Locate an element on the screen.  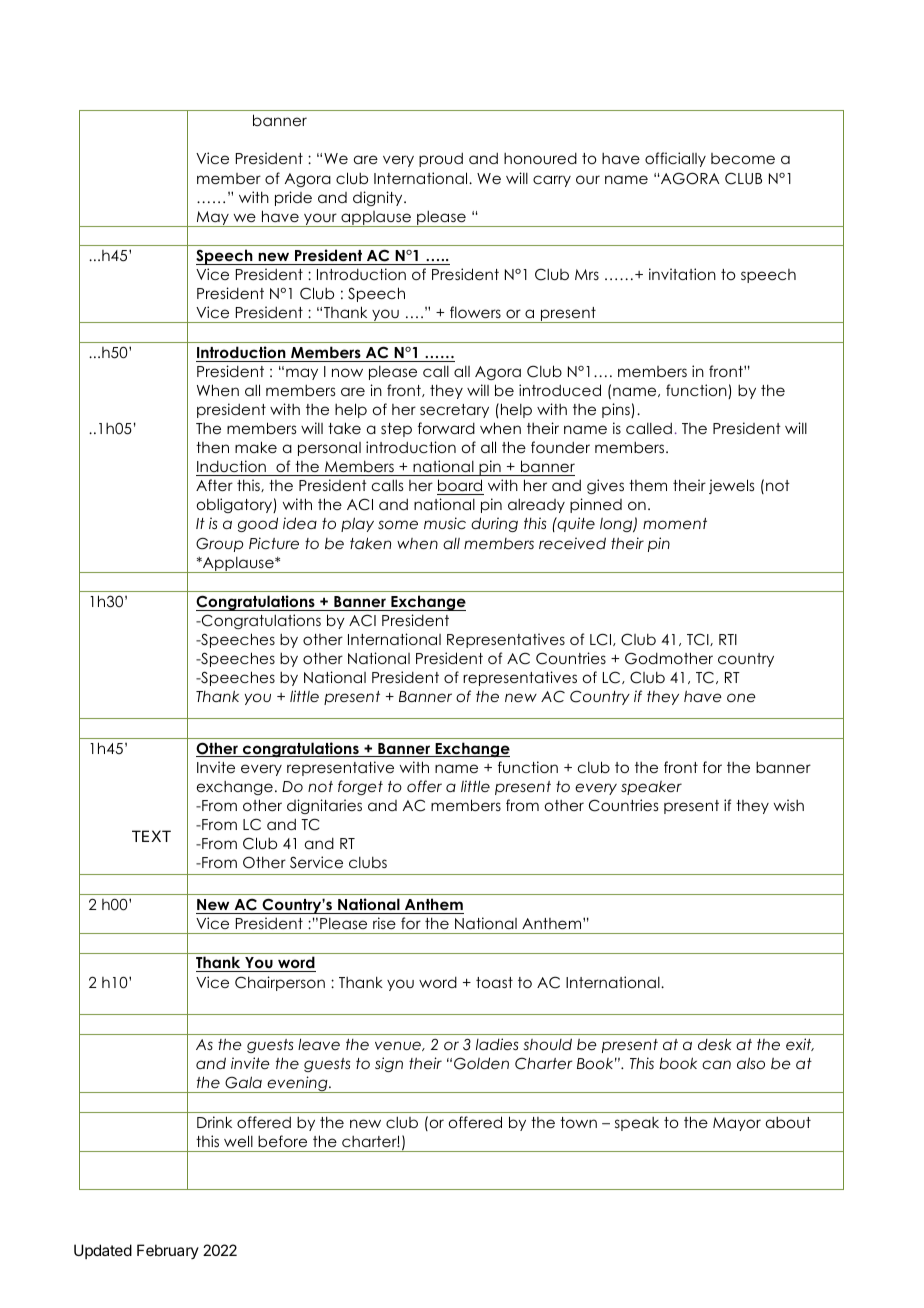
forward is located at coordinates (446, 428).
